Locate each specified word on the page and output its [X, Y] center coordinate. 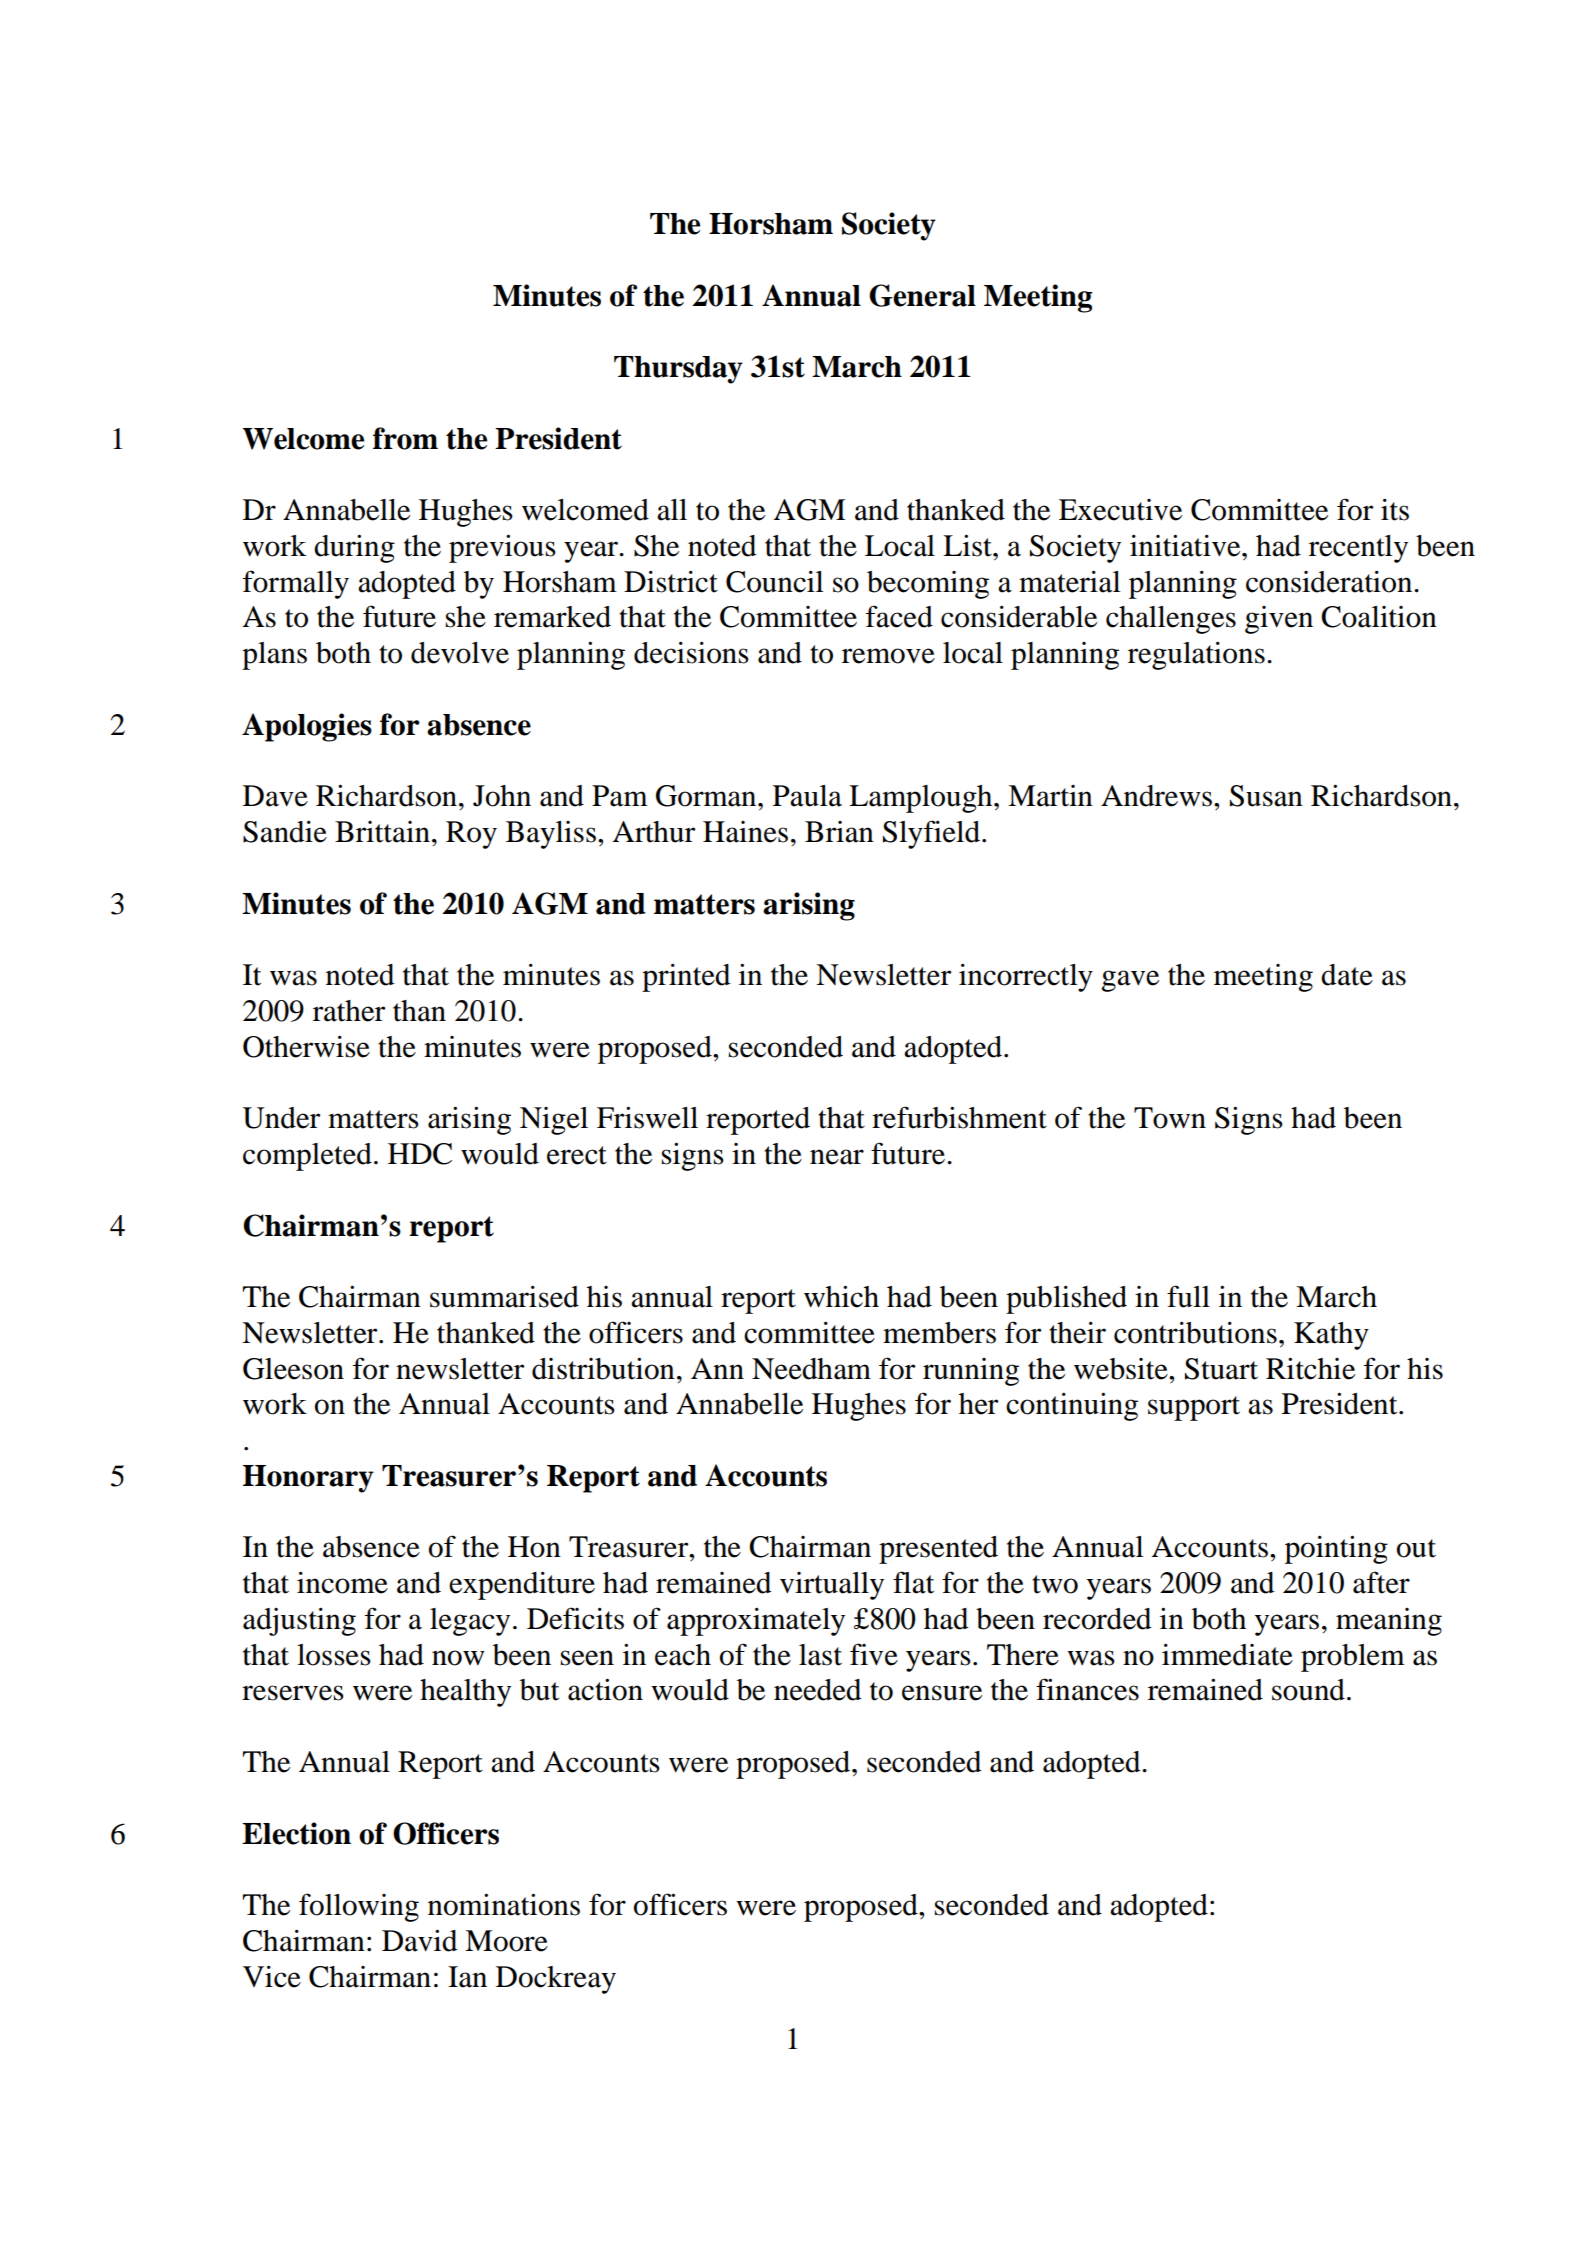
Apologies [307, 727]
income [342, 1583]
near [837, 1157]
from [405, 438]
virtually [832, 1586]
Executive [1120, 510]
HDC [420, 1154]
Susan [1266, 796]
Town [1170, 1118]
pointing [1336, 1549]
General [922, 295]
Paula [807, 796]
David [420, 1940]
